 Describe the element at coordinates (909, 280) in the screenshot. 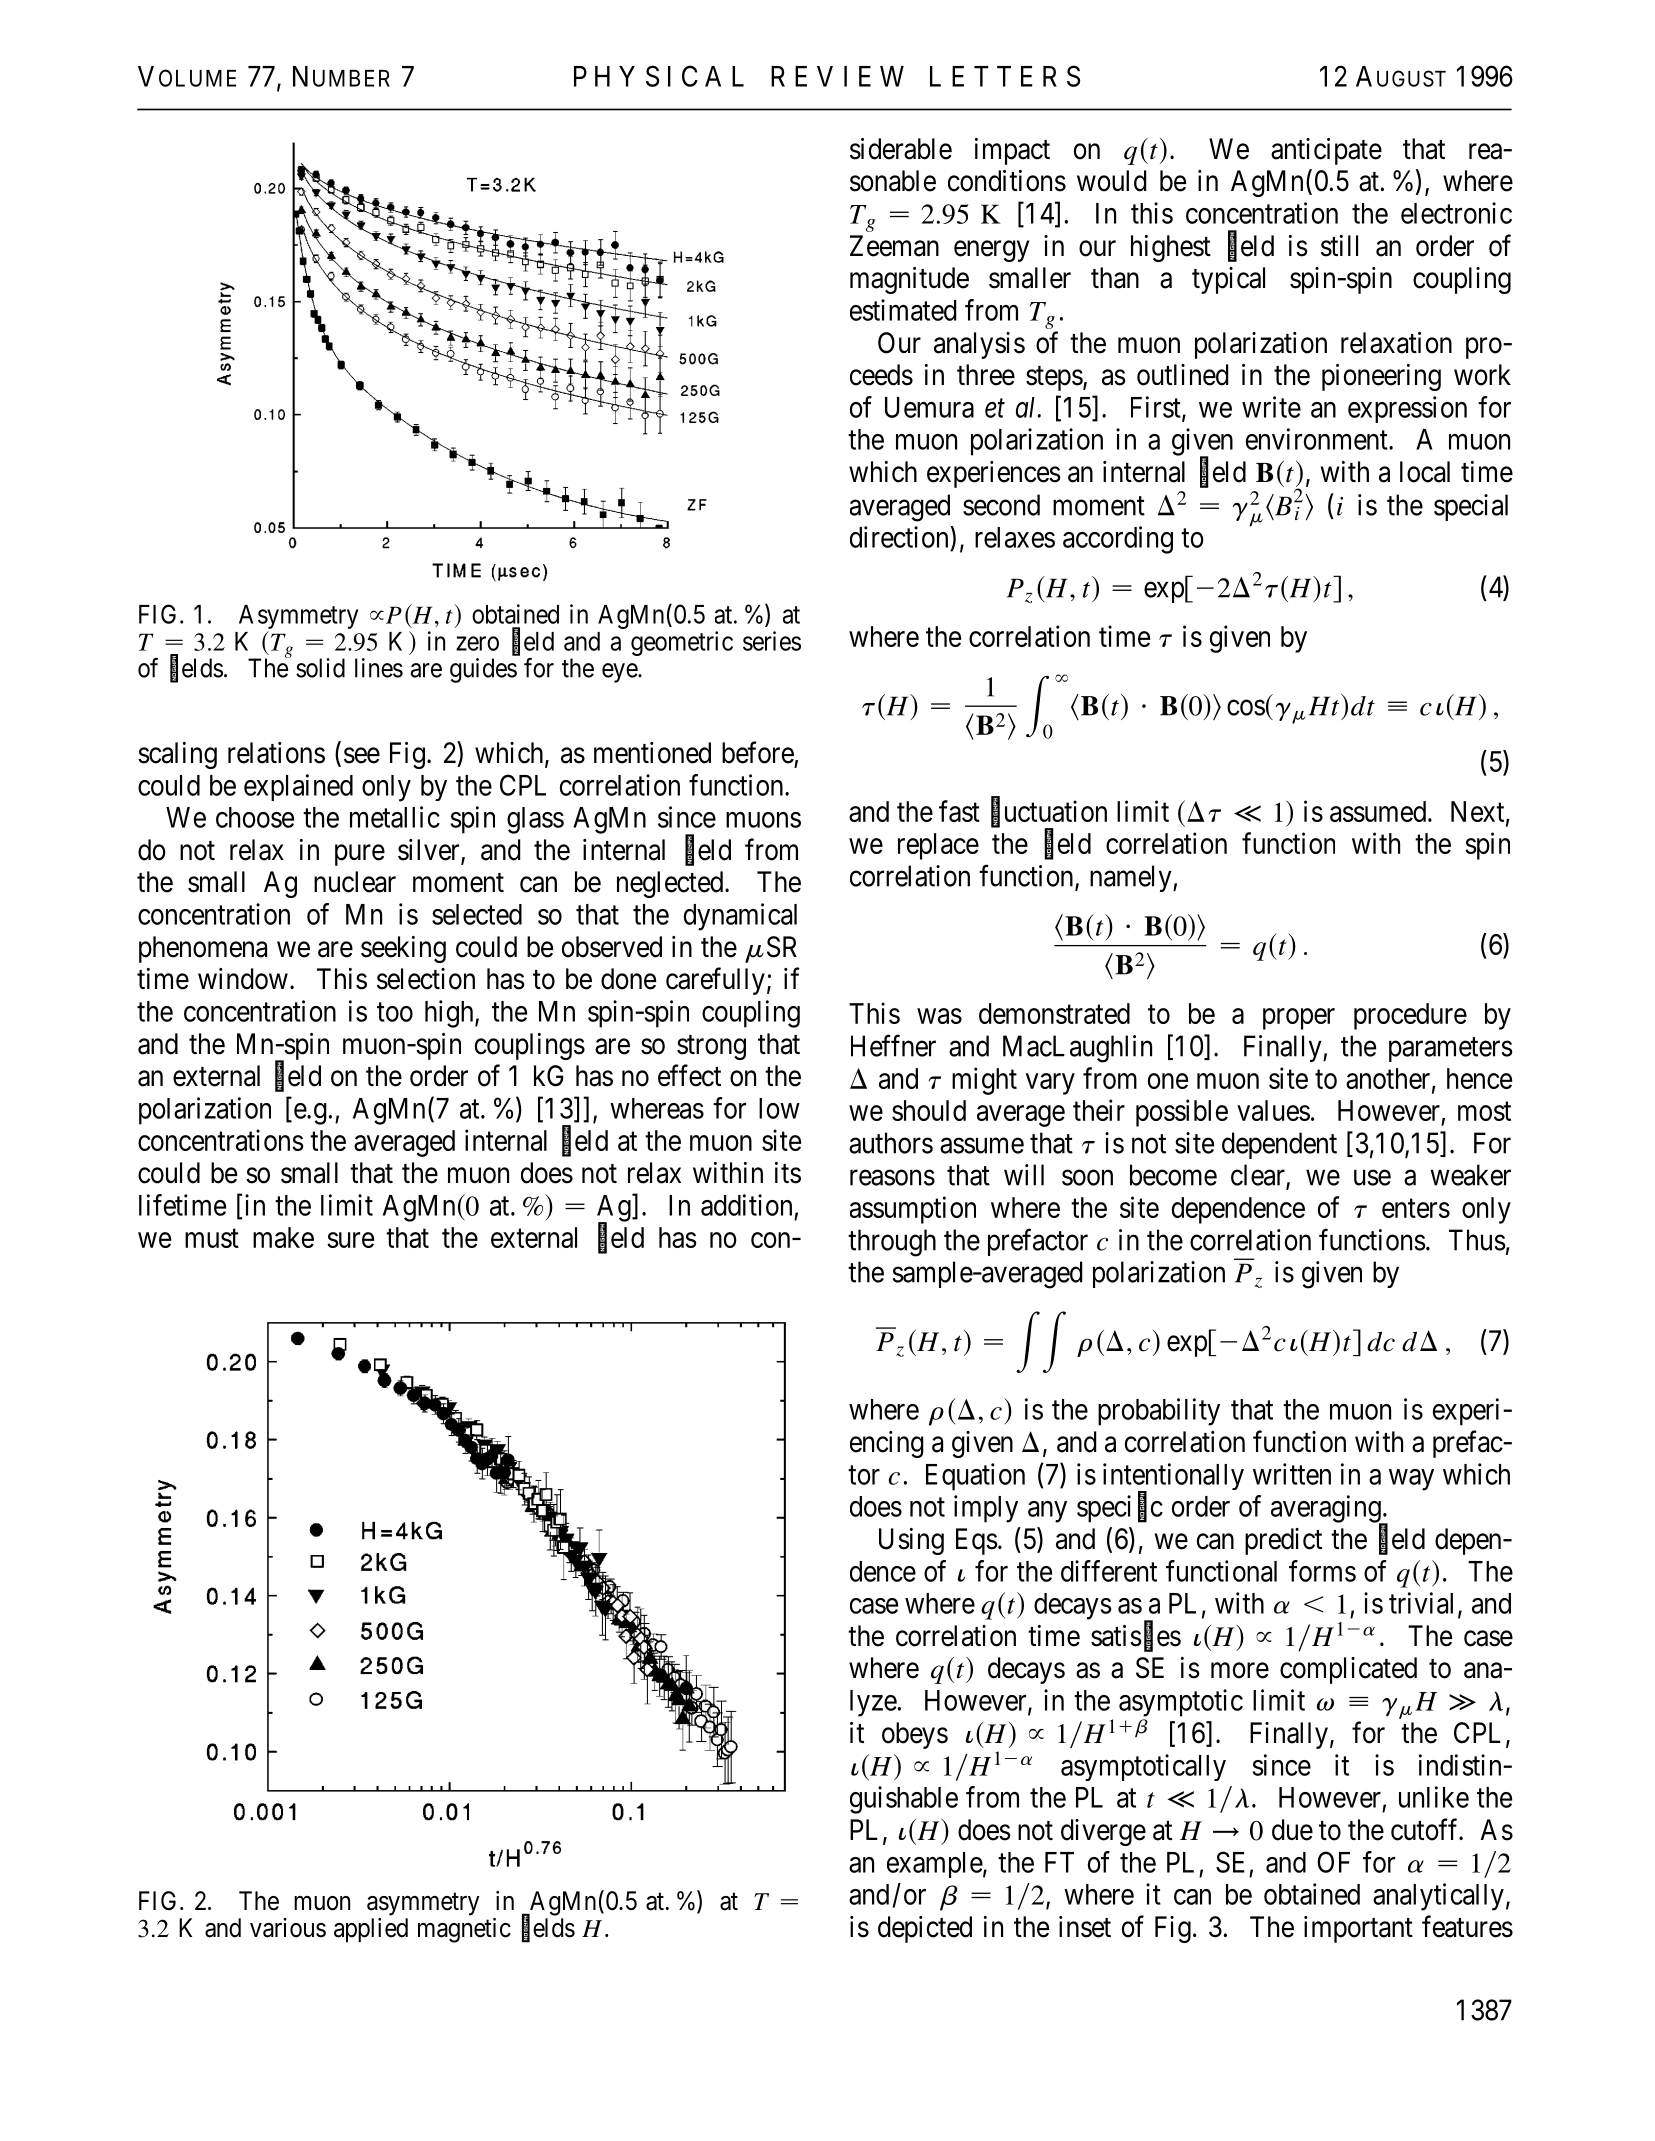

I see `magnitude` at that location.
